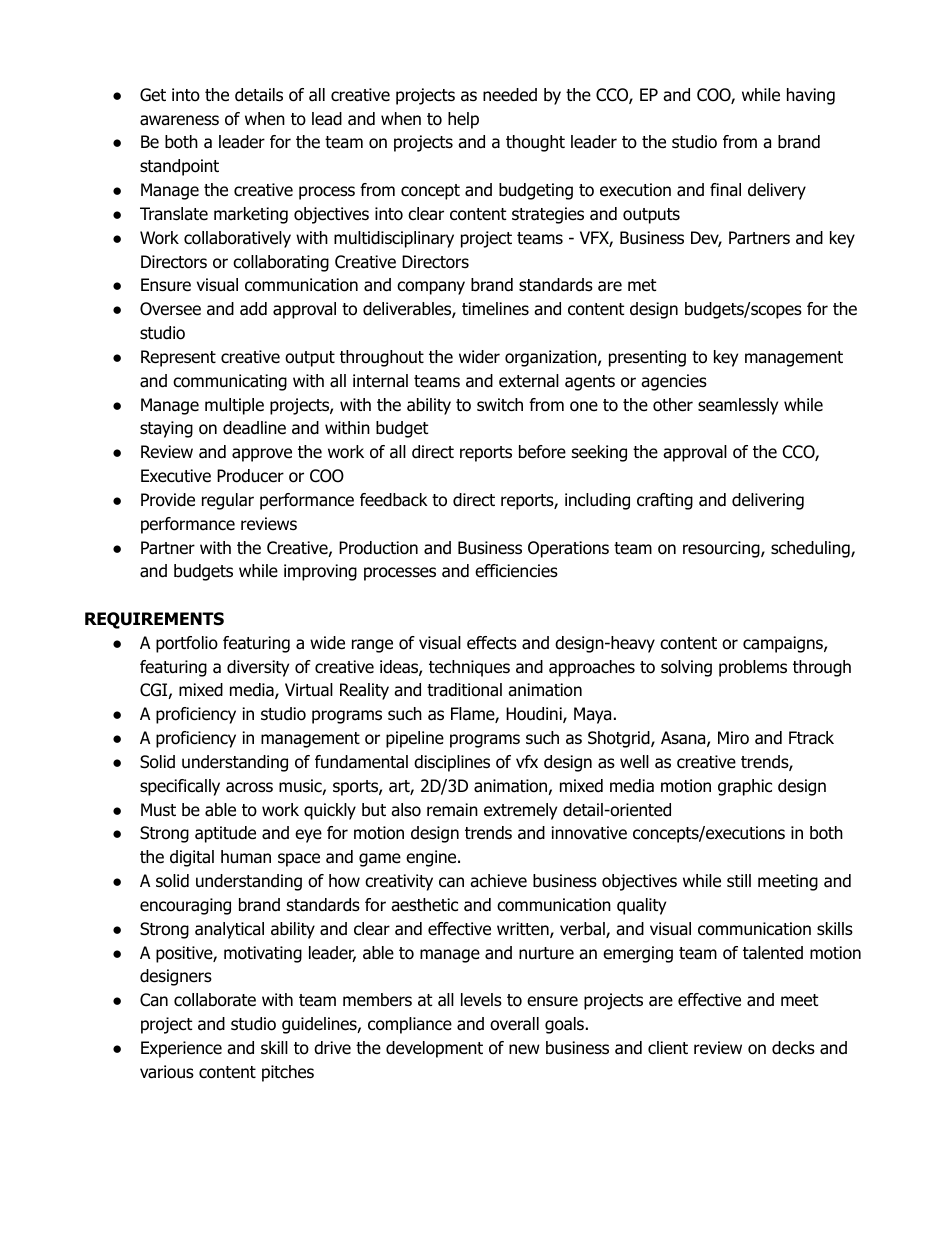 The image size is (952, 1233). I want to click on Experience, so click(181, 1049).
